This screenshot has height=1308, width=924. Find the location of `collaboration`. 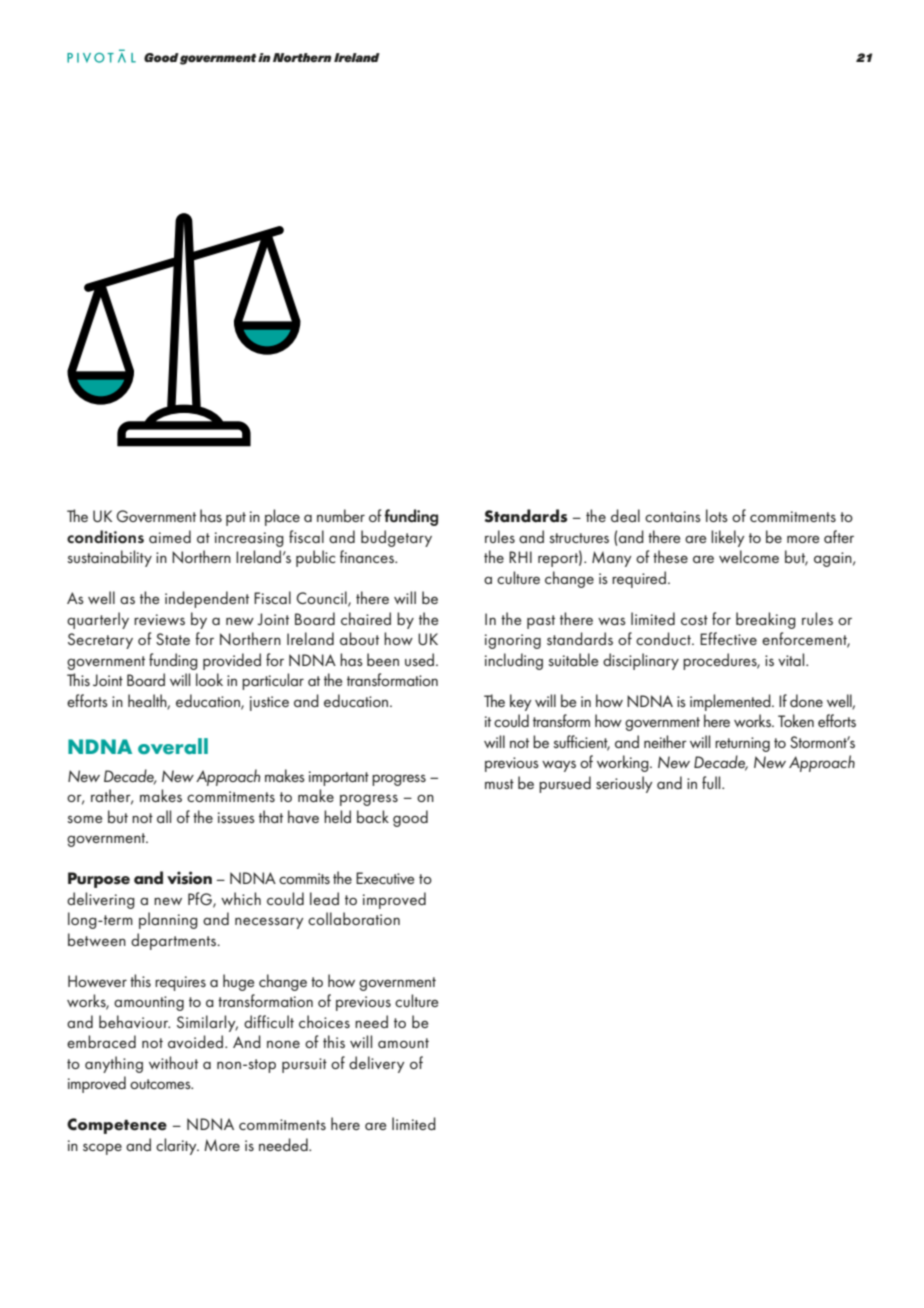

collaboration is located at coordinates (354, 918).
